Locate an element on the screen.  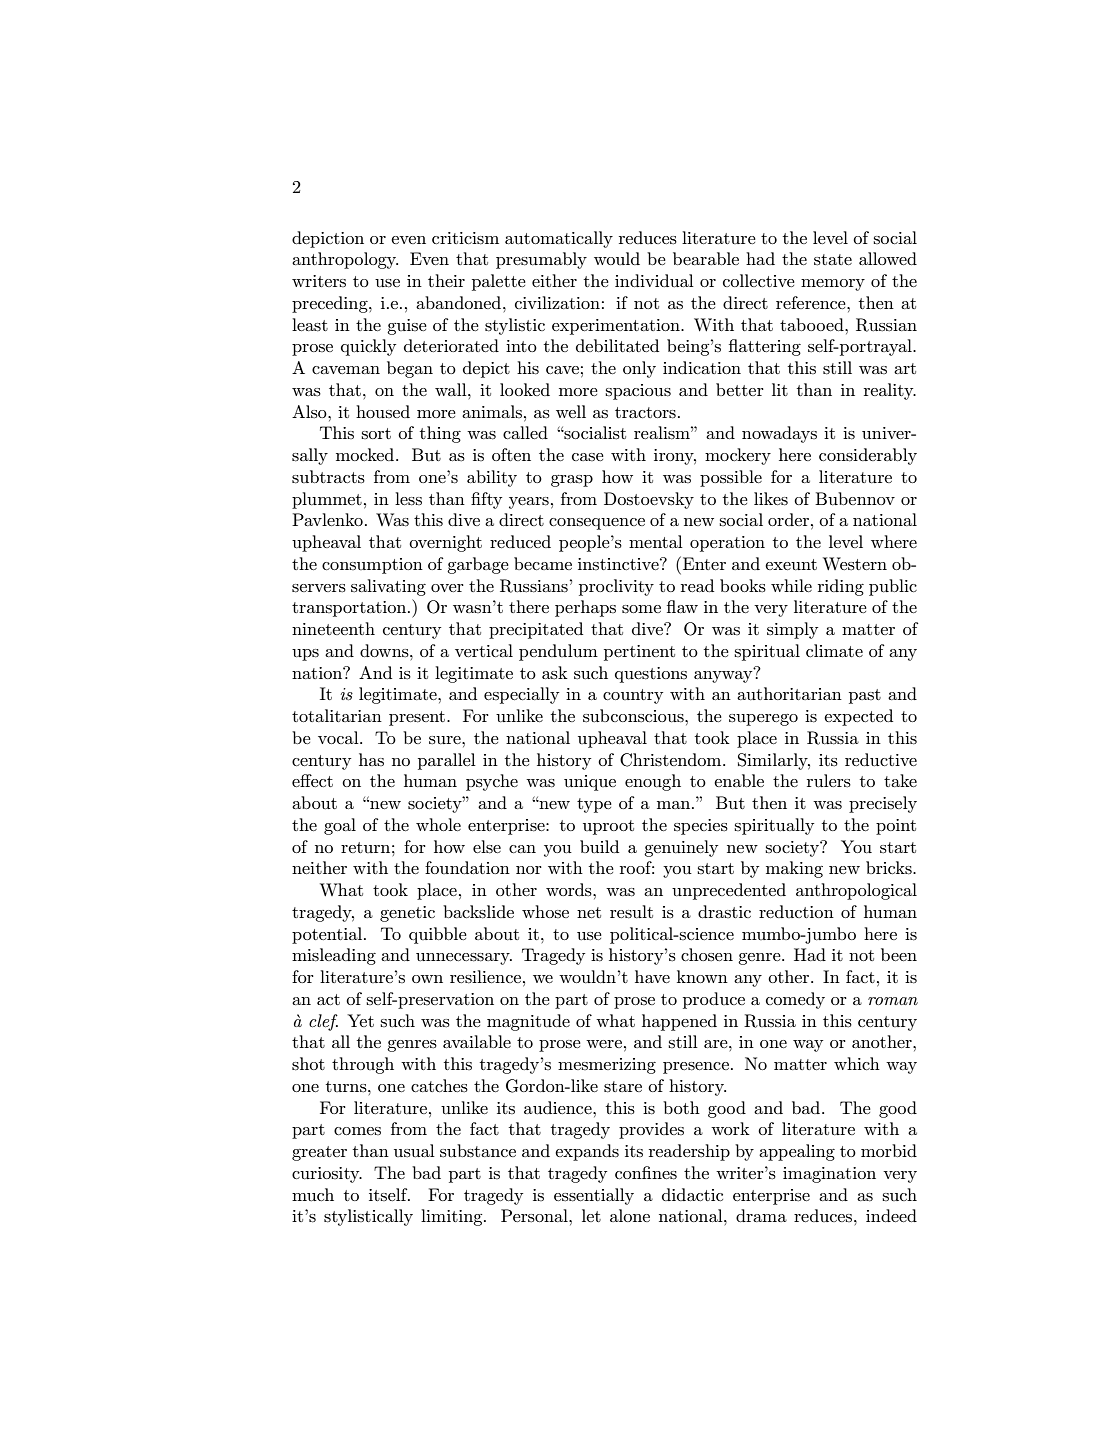
individual is located at coordinates (654, 280).
